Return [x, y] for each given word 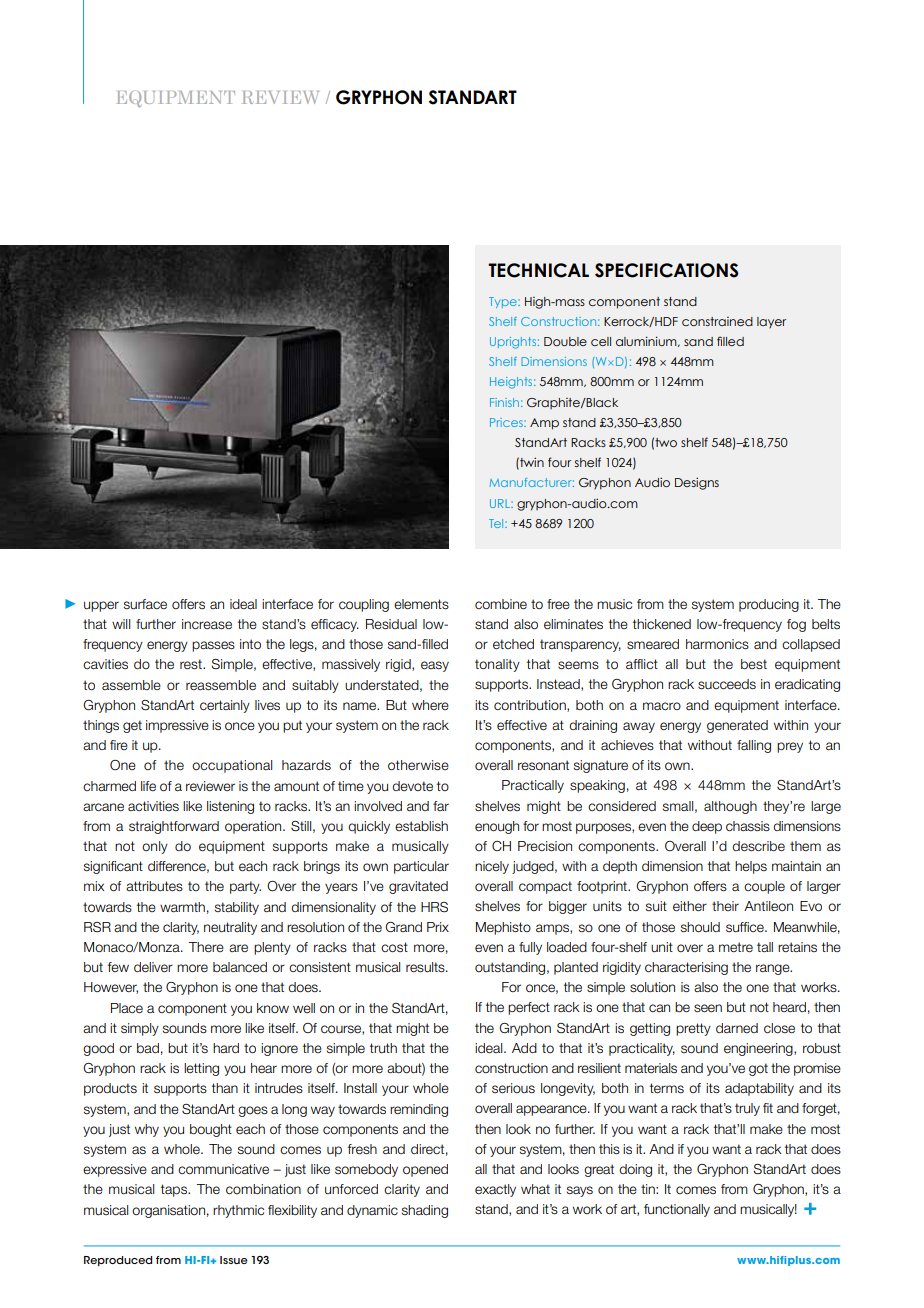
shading [425, 1211]
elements [421, 604]
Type [504, 302]
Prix [438, 927]
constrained [717, 321]
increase [207, 624]
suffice [746, 927]
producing [769, 605]
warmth [182, 907]
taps [175, 1190]
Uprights [513, 343]
